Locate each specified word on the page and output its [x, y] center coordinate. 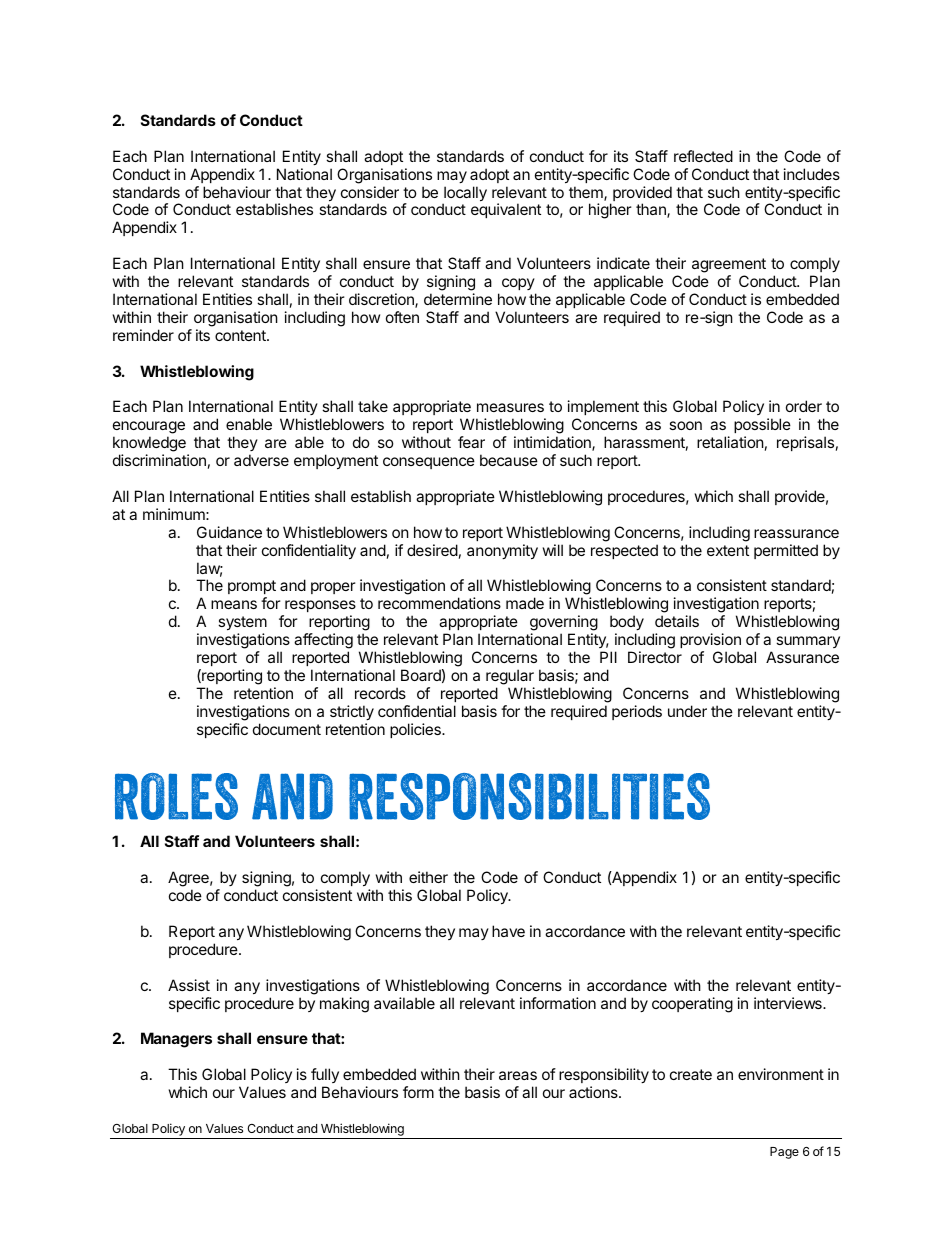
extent [728, 550]
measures [510, 407]
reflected [703, 156]
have [508, 931]
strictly [352, 712]
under [687, 711]
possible [762, 427]
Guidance [229, 532]
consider [370, 192]
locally [465, 195]
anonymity [502, 551]
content [241, 335]
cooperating [692, 1005]
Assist [189, 985]
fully [325, 1075]
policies [416, 730]
